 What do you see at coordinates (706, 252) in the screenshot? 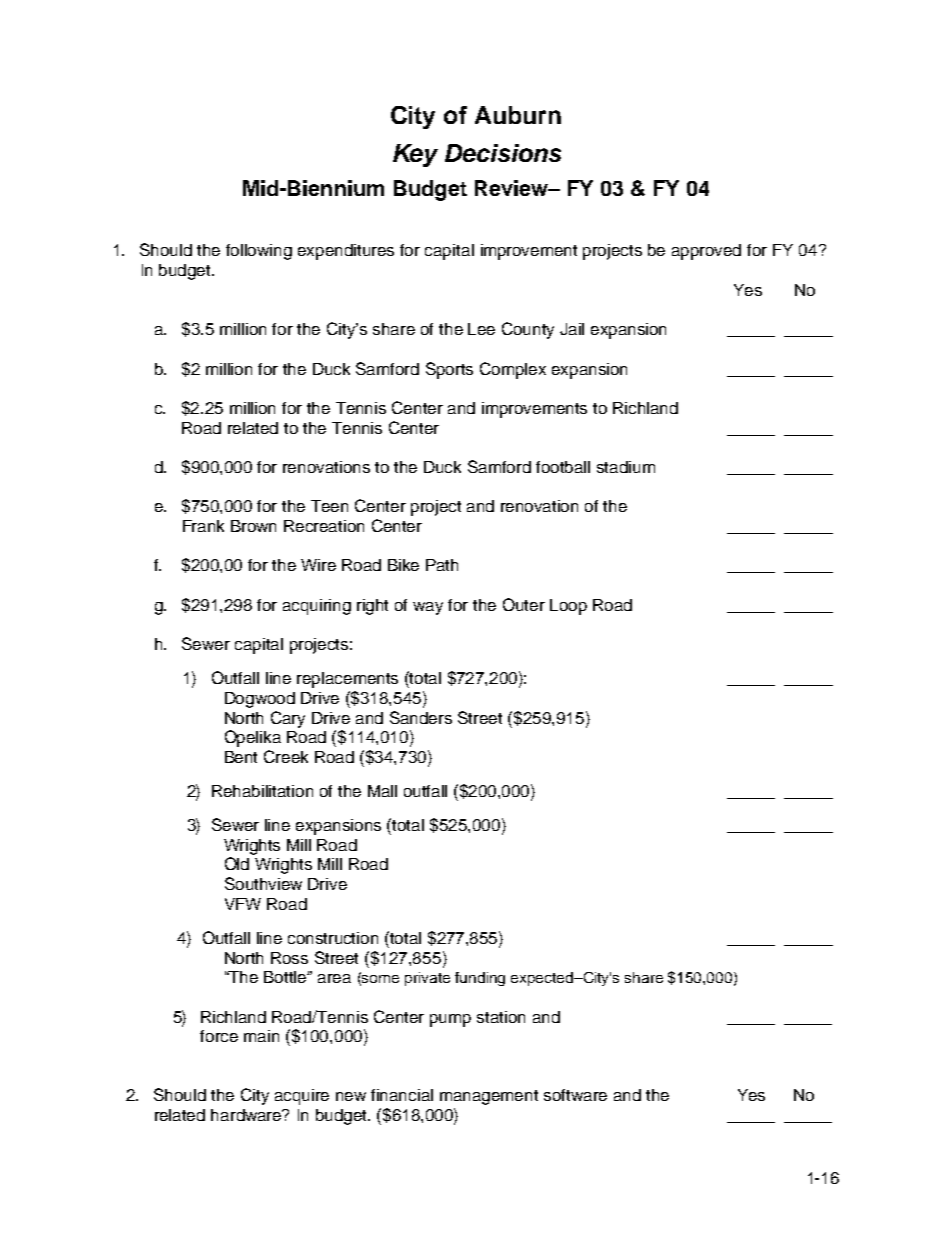
I see `approved` at bounding box center [706, 252].
